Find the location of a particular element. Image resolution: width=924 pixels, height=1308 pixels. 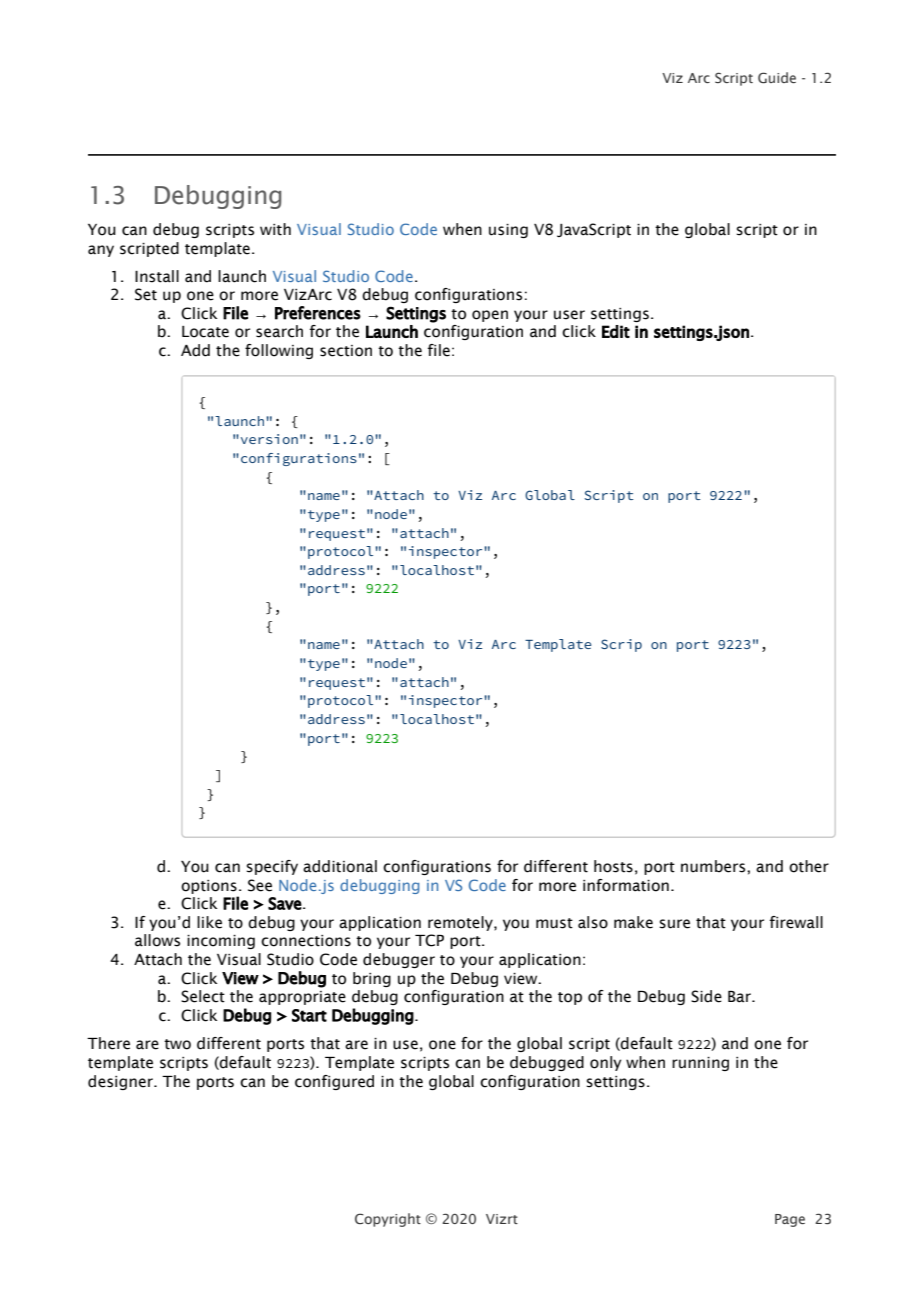

additional is located at coordinates (340, 866).
